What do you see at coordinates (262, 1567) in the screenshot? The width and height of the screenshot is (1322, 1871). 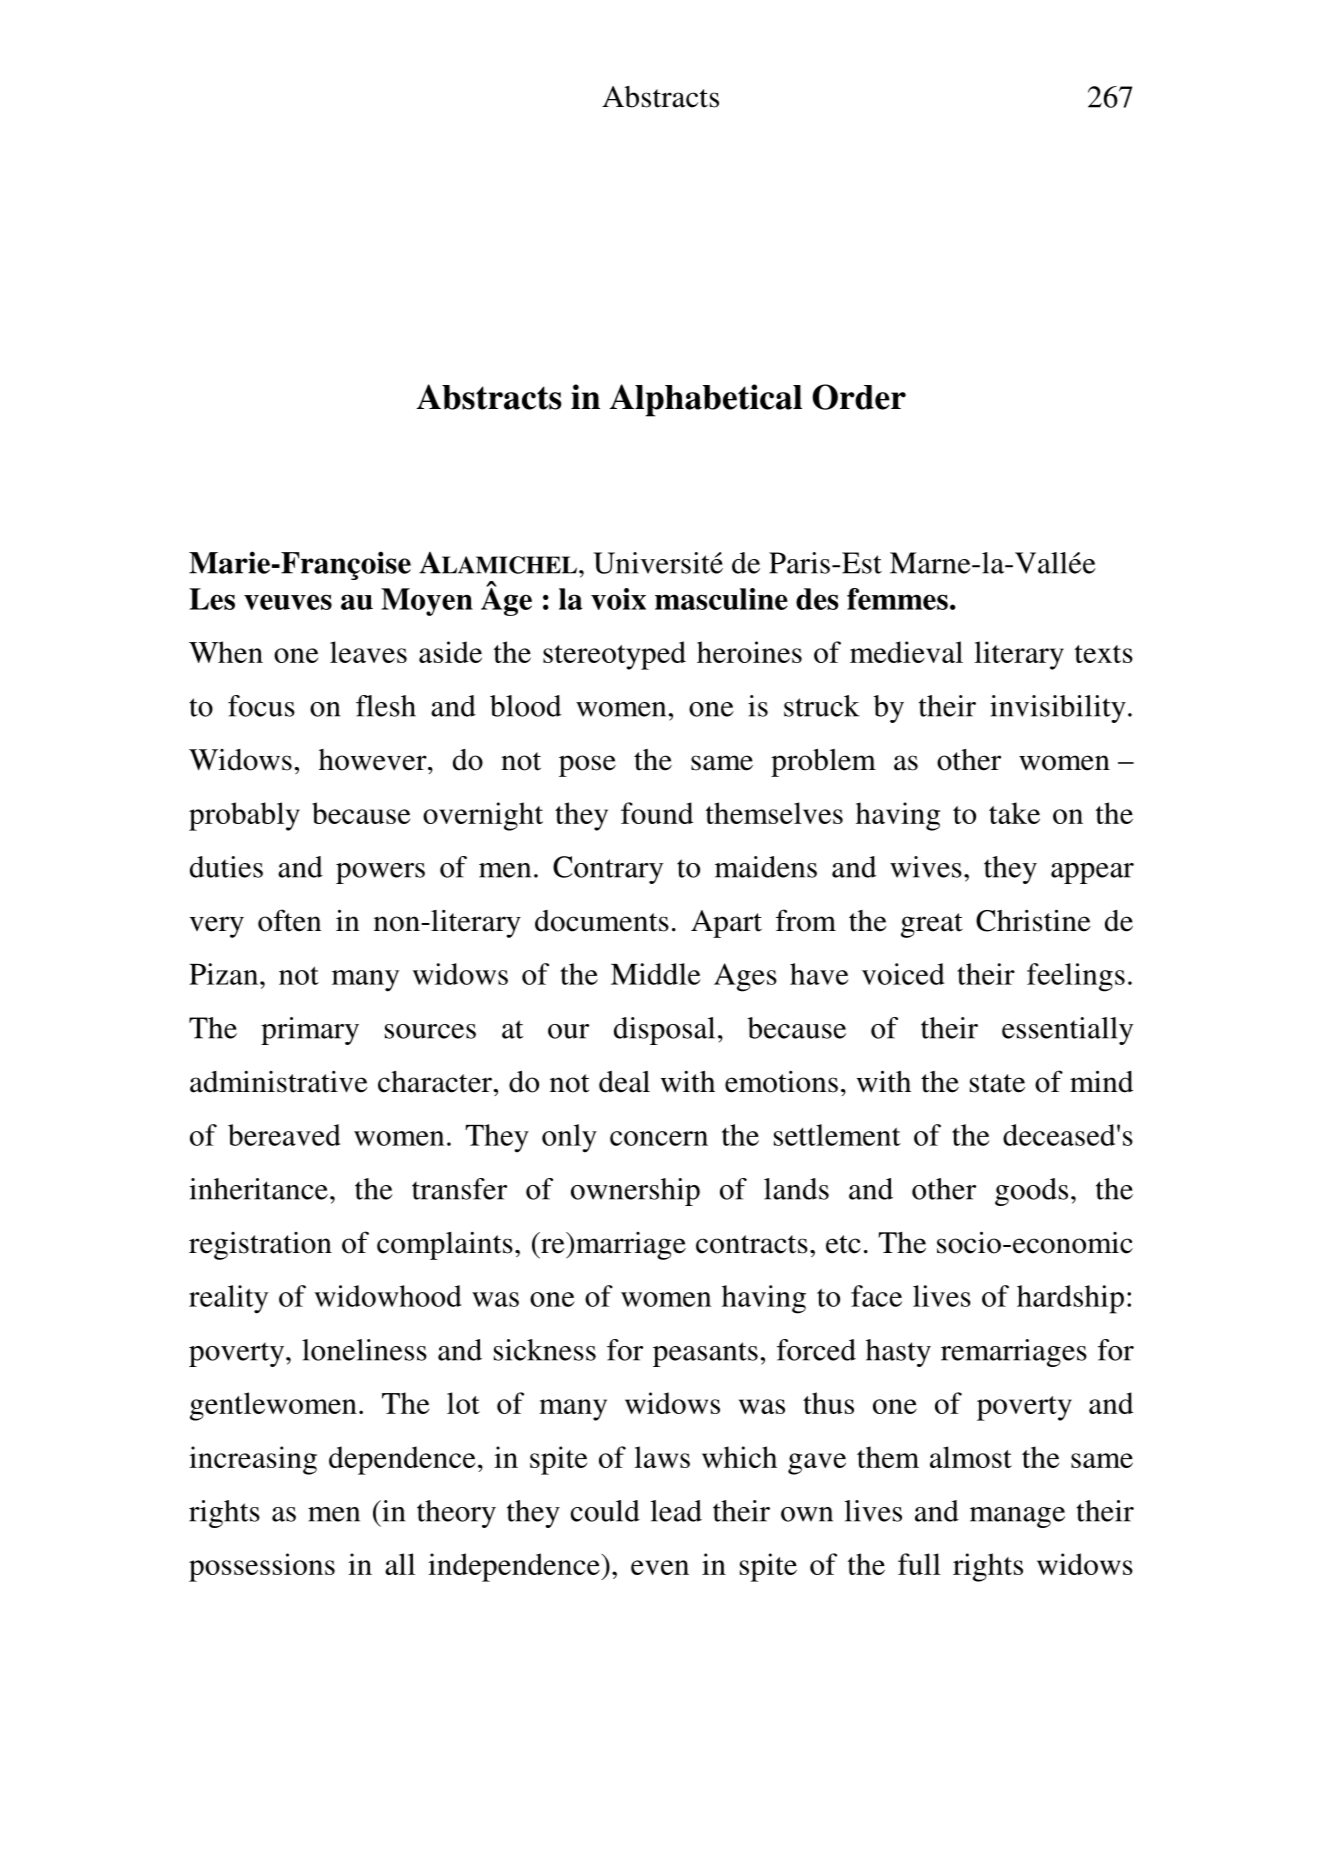 I see `possessions` at bounding box center [262, 1567].
